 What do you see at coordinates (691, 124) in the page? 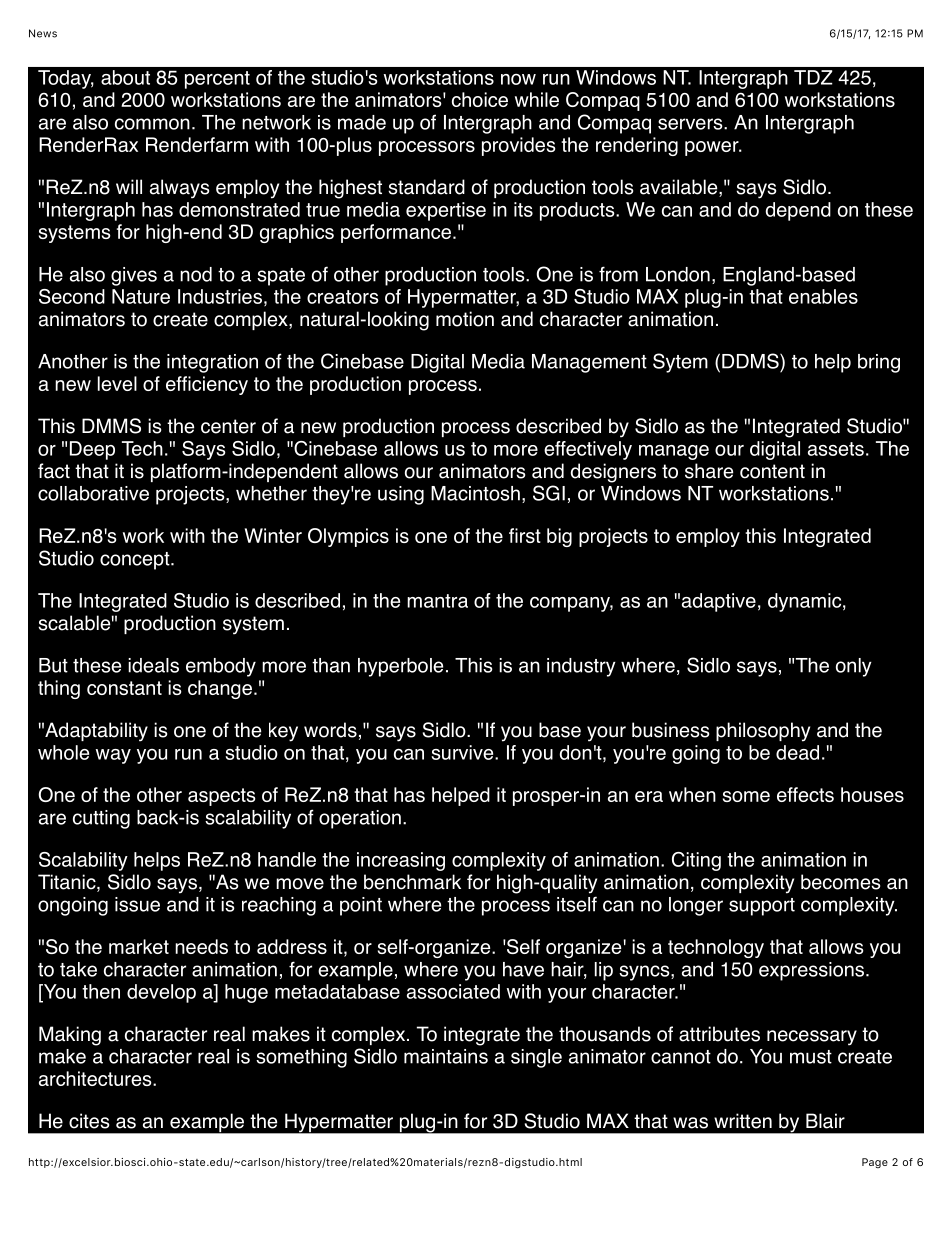
I see `servers` at bounding box center [691, 124].
